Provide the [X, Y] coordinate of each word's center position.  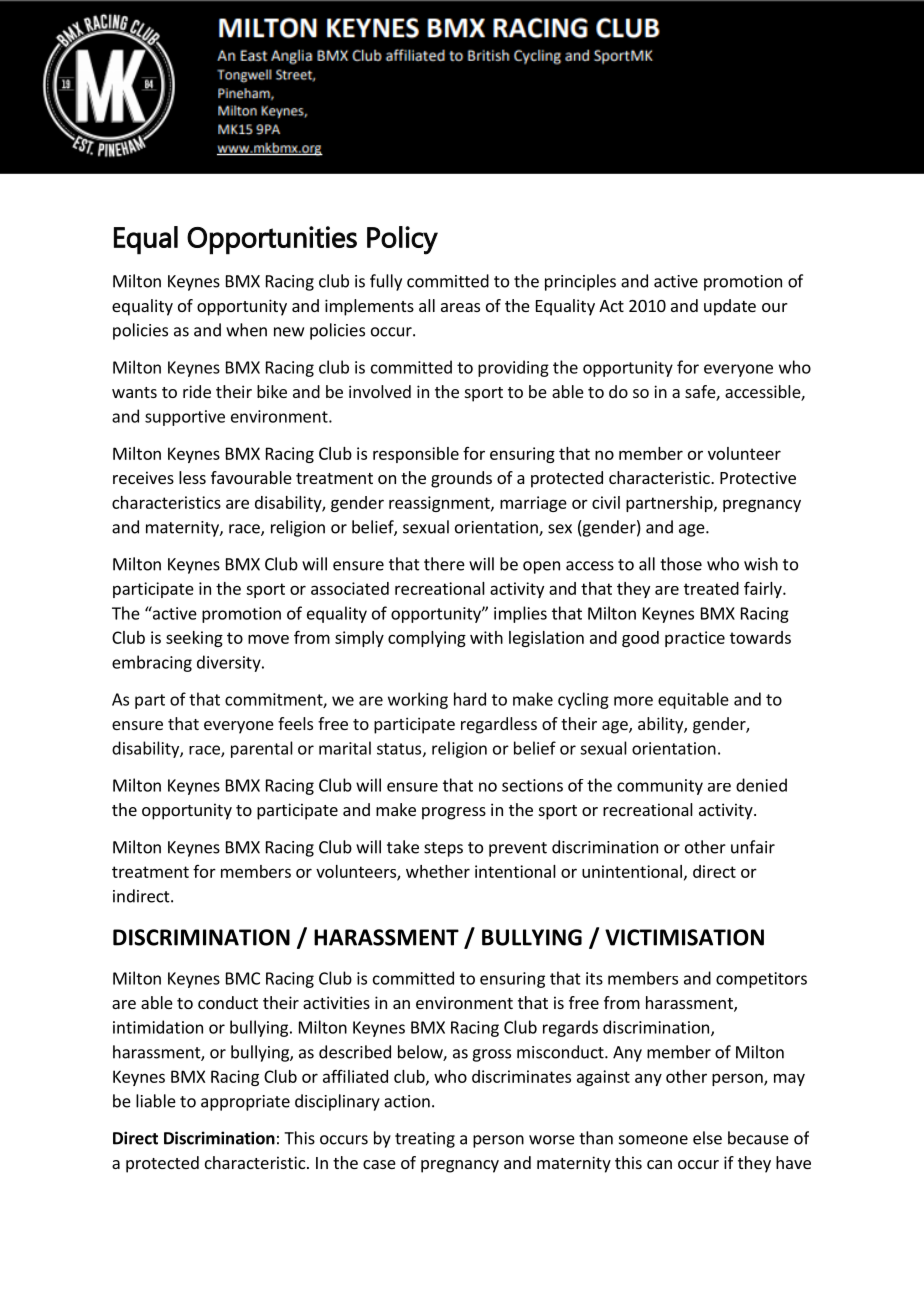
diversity [230, 663]
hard [470, 699]
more [633, 701]
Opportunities [272, 240]
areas [460, 307]
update [730, 307]
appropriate [245, 1103]
